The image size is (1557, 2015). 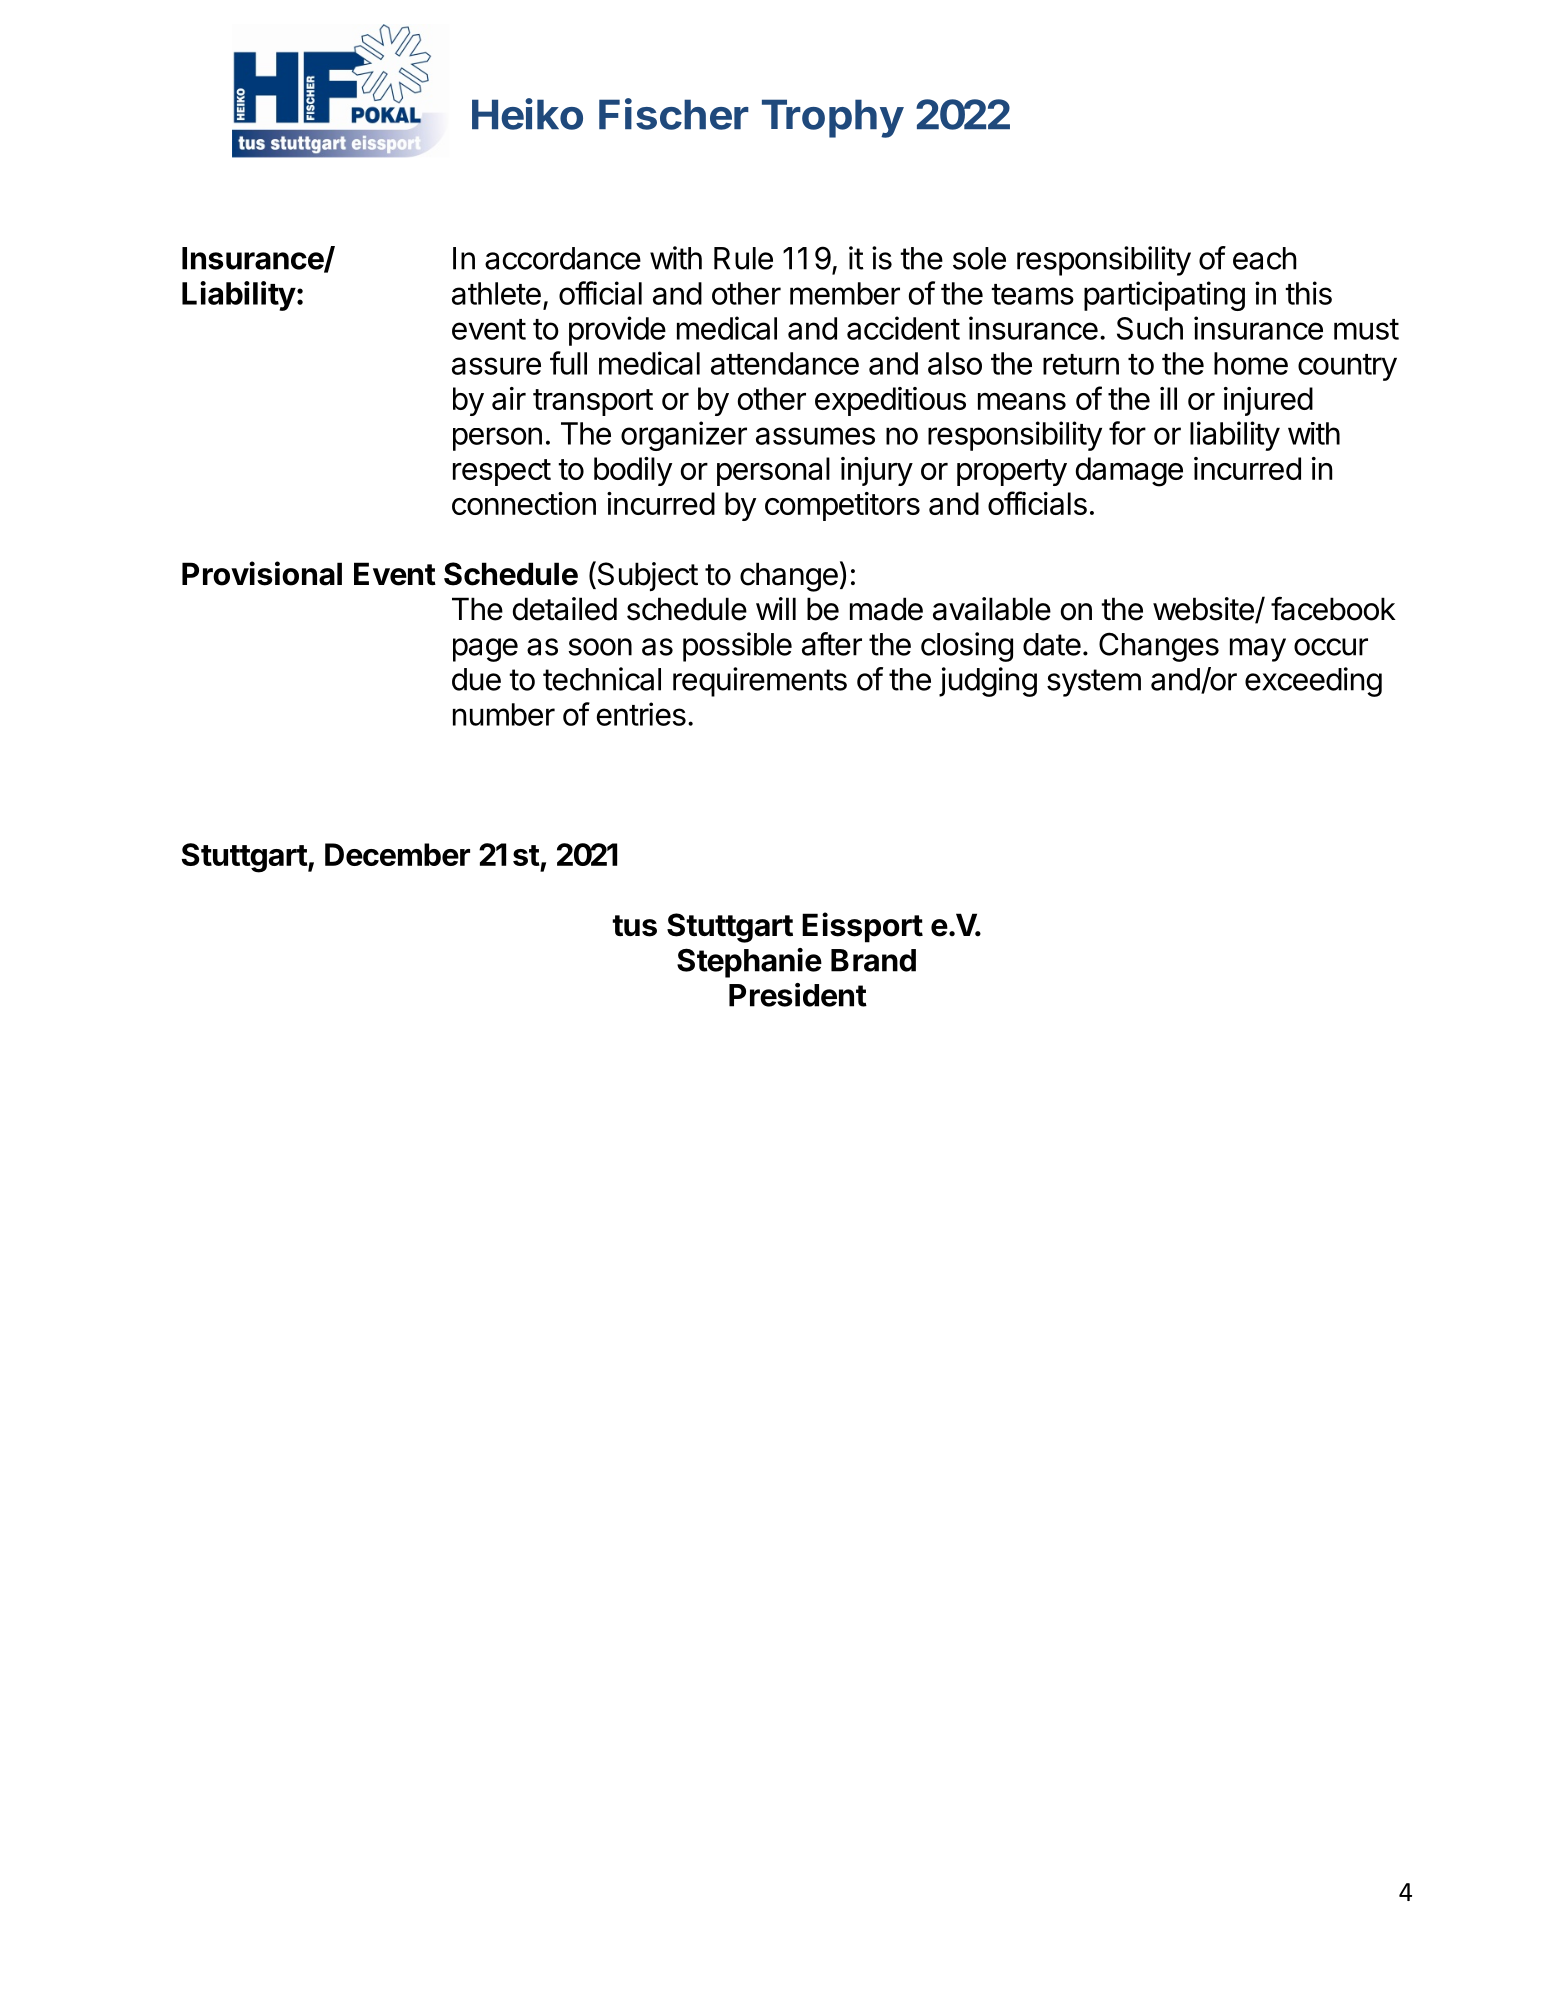 What do you see at coordinates (496, 366) in the screenshot?
I see `assure` at bounding box center [496, 366].
